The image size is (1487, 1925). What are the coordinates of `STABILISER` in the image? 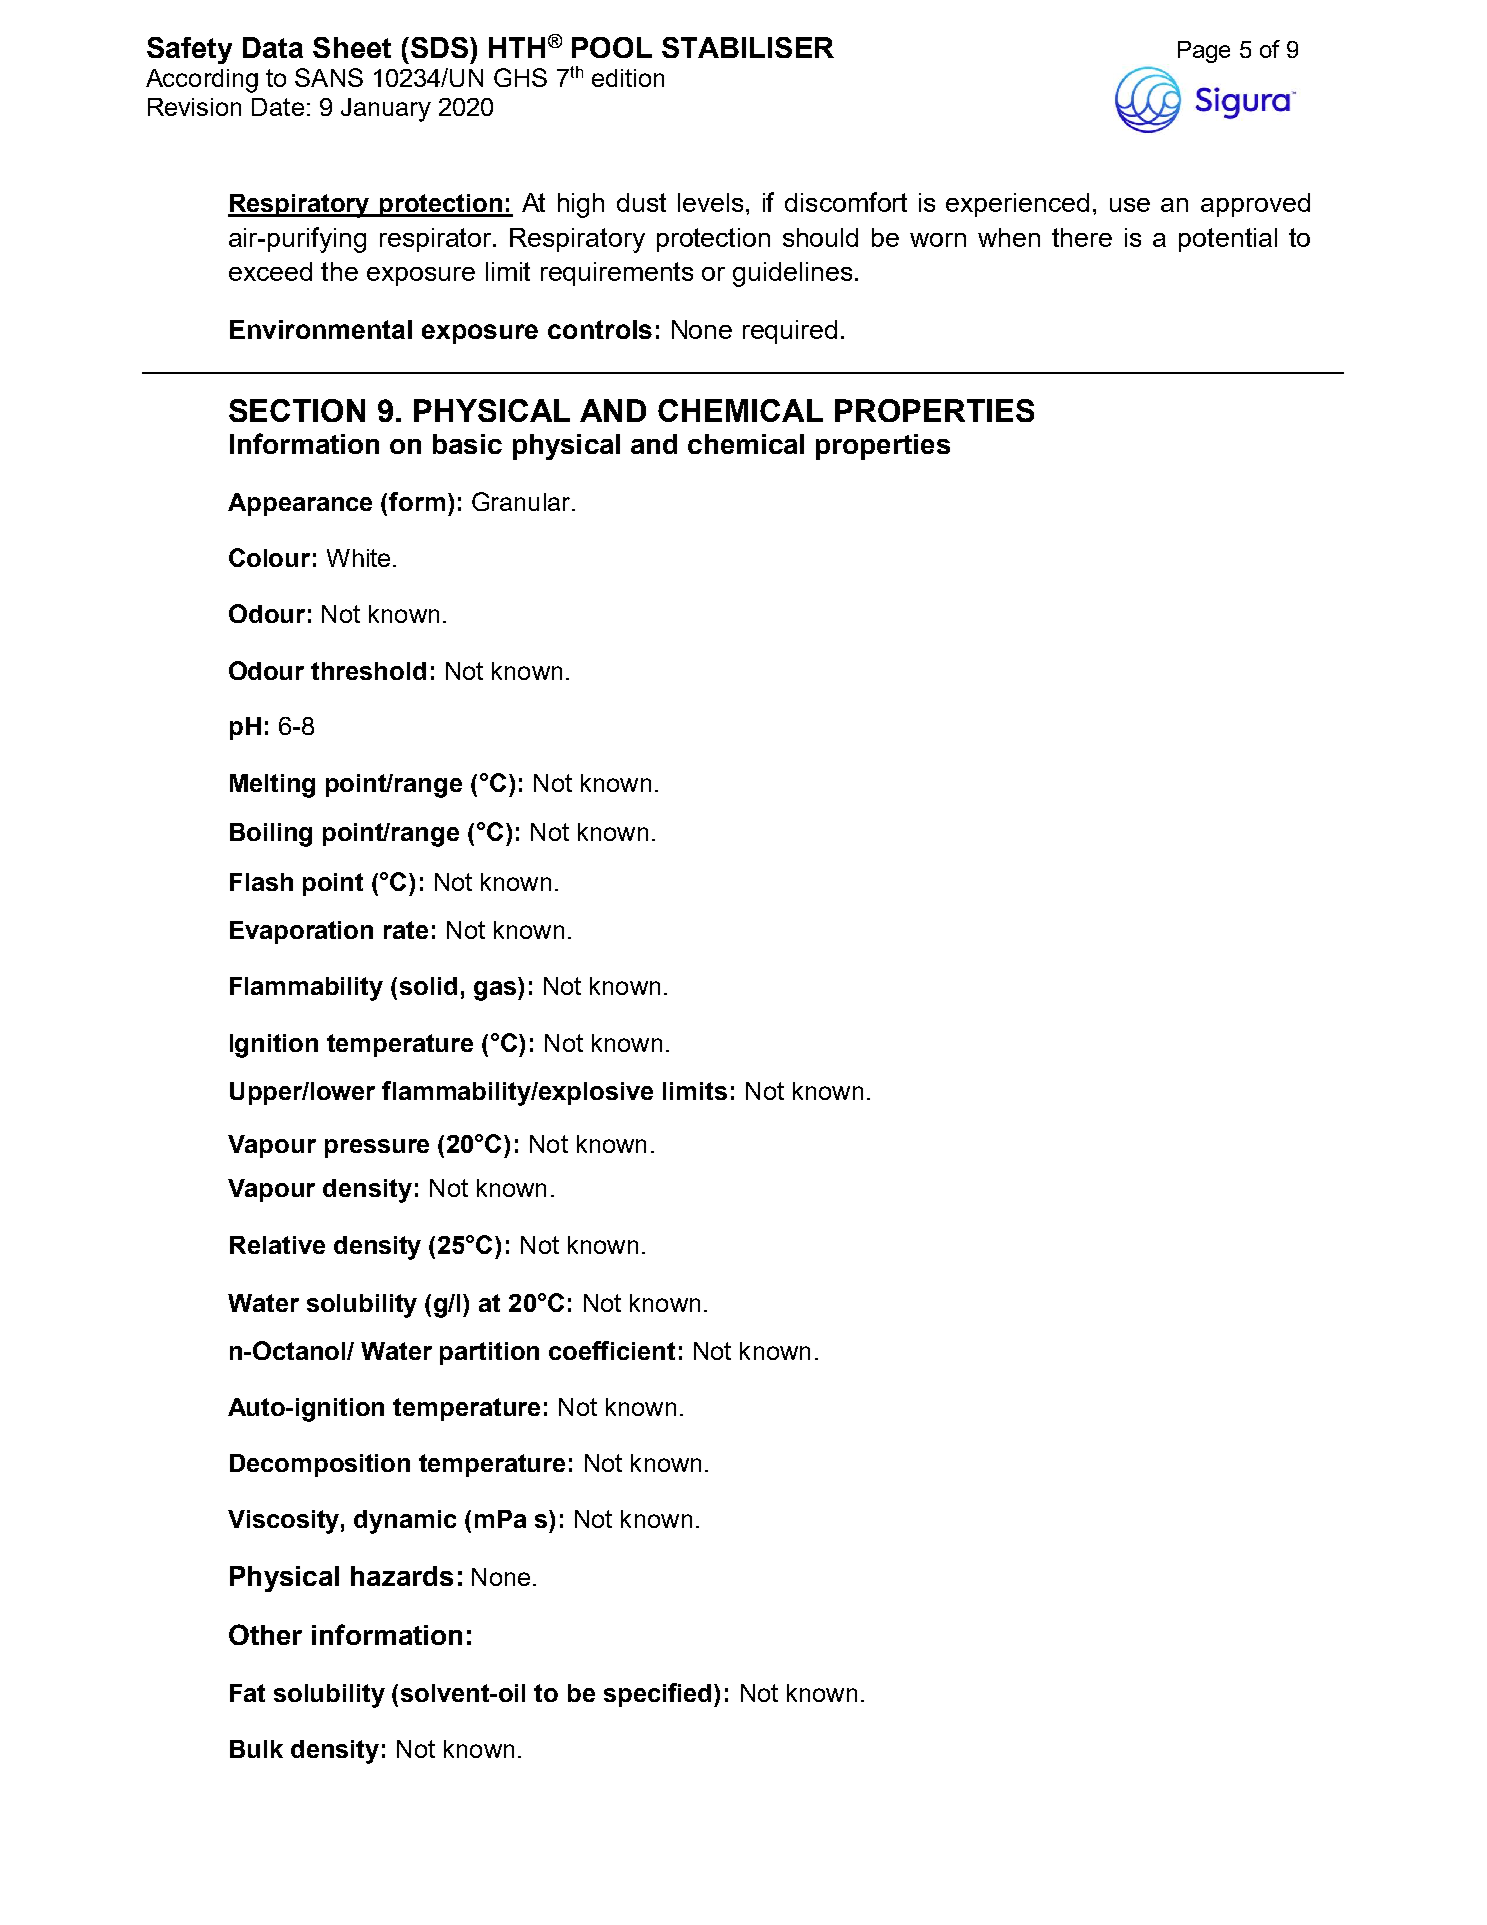 It's located at (748, 47).
